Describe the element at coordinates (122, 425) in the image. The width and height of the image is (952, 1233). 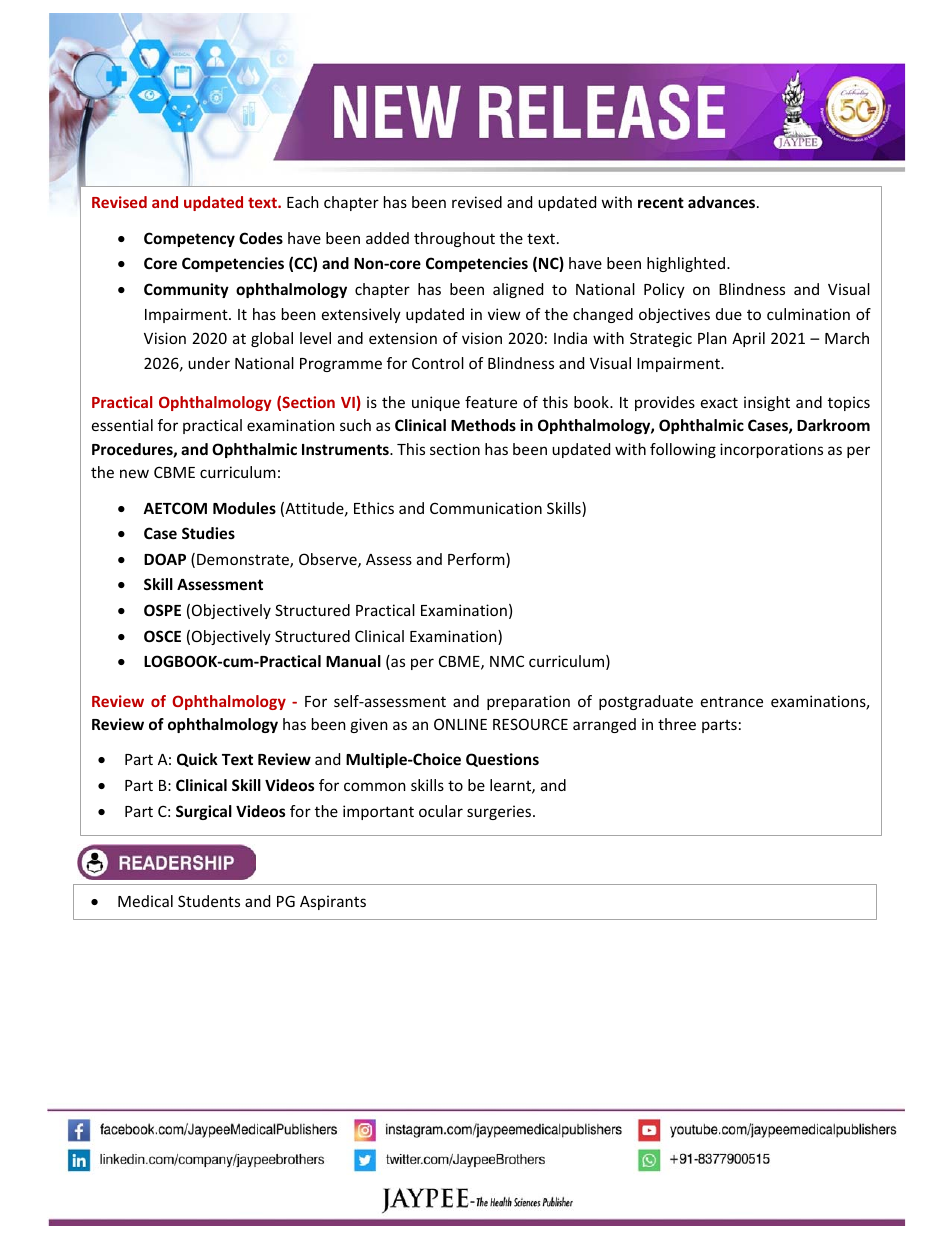
I see `essential` at that location.
